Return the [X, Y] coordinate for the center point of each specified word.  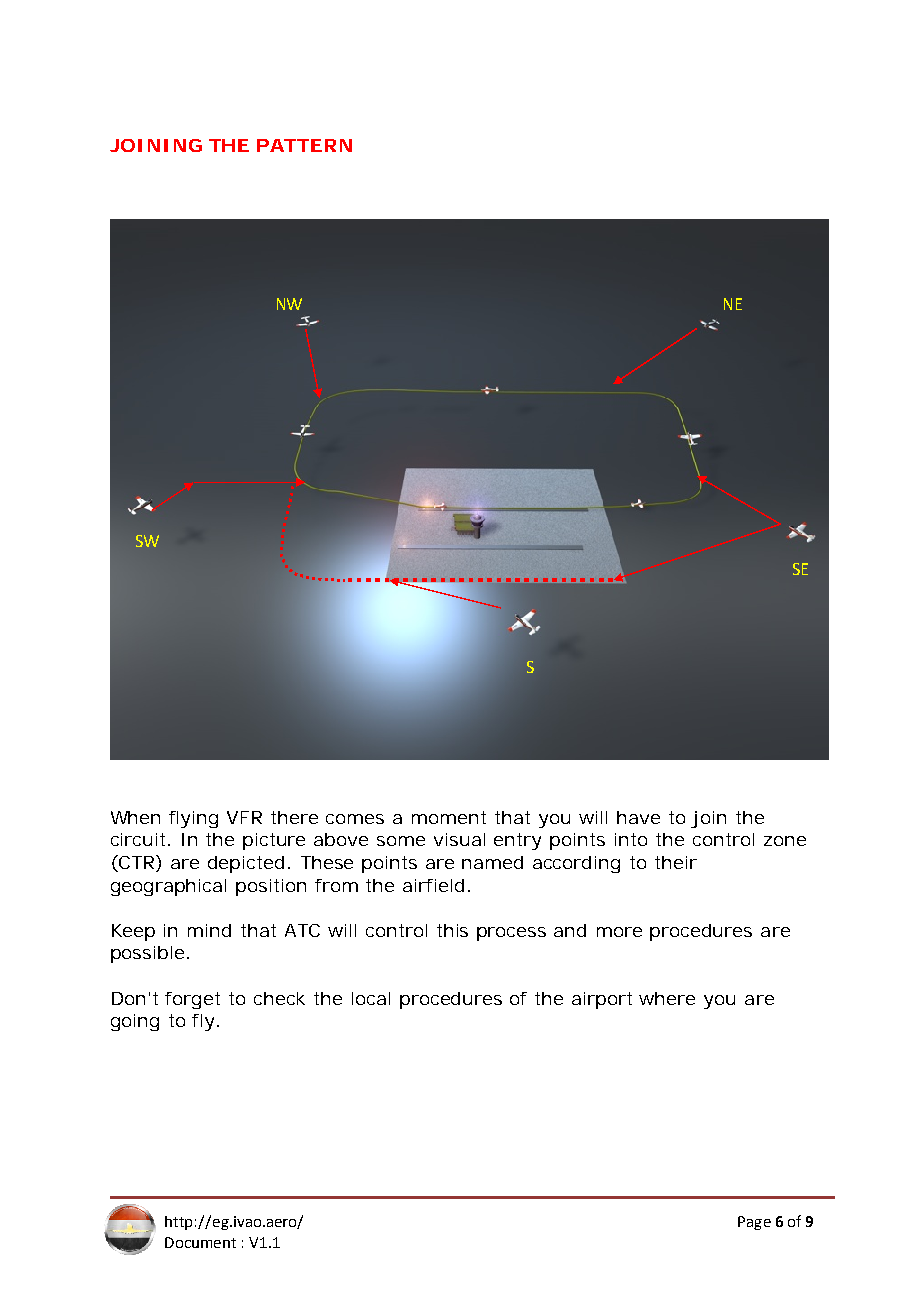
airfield [436, 885]
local [371, 998]
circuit [140, 839]
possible [150, 954]
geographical [168, 887]
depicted [249, 864]
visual [459, 839]
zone [785, 841]
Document [200, 1242]
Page [754, 1223]
